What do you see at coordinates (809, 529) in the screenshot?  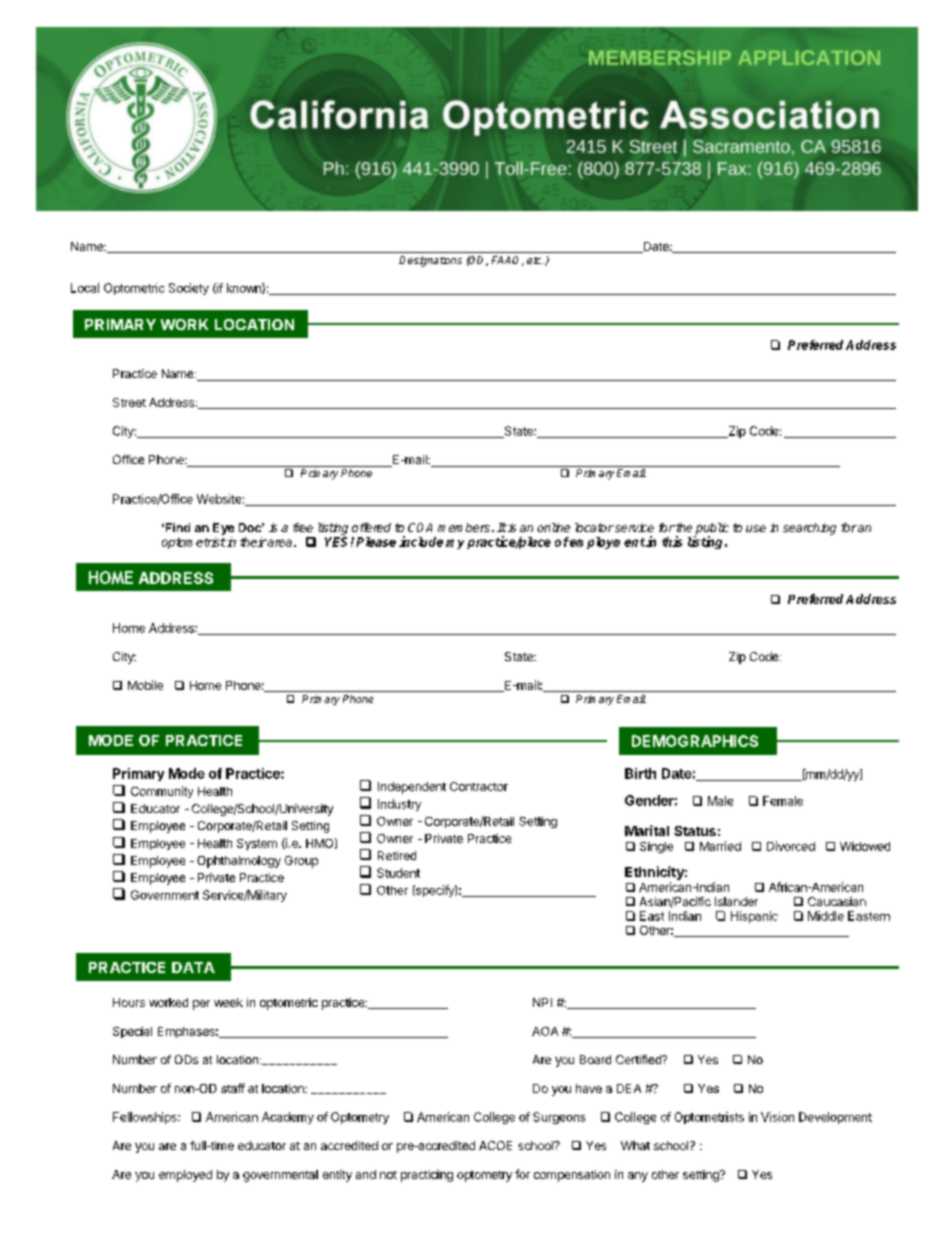 I see `searching` at bounding box center [809, 529].
